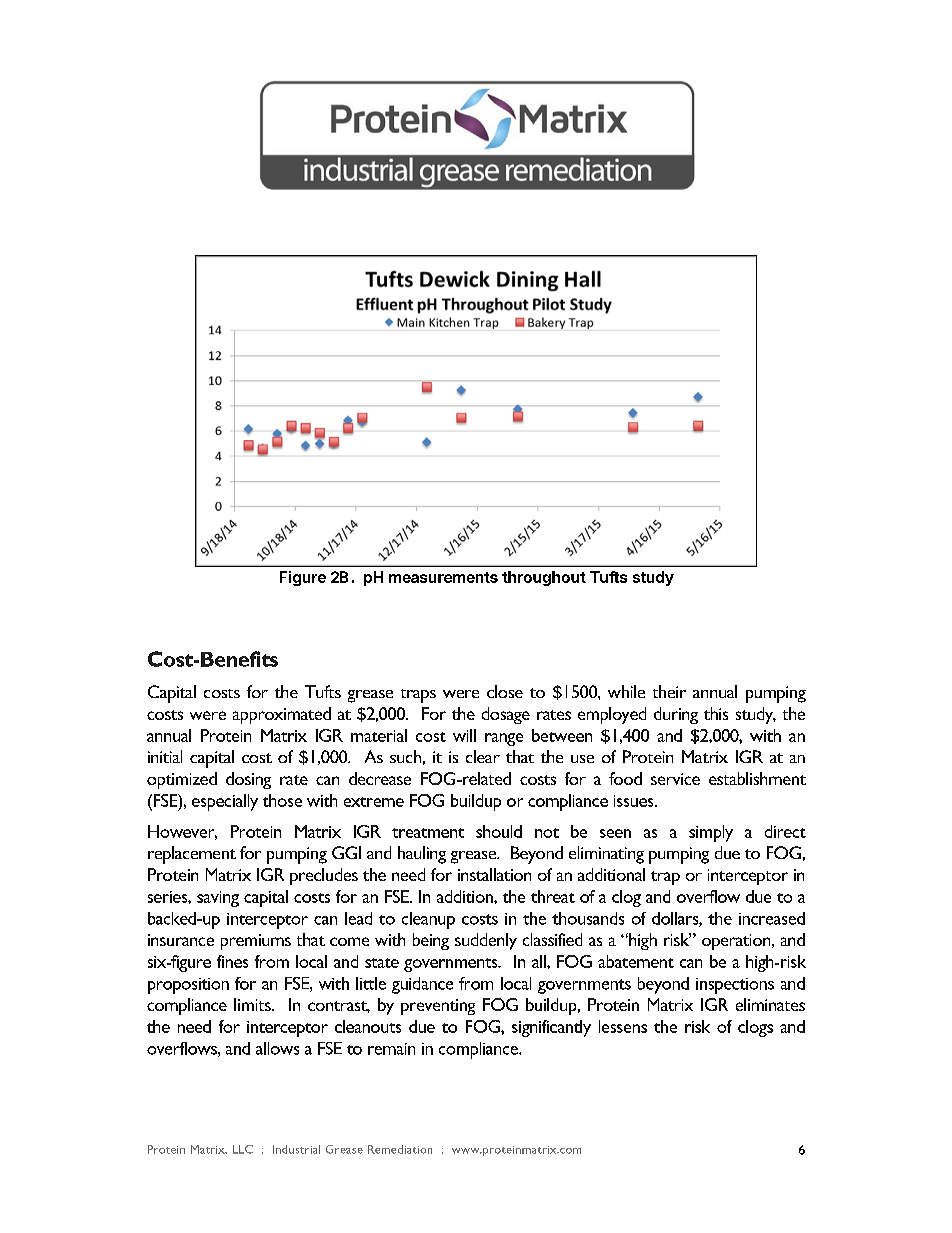  Describe the element at coordinates (669, 691) in the screenshot. I see `their` at that location.
